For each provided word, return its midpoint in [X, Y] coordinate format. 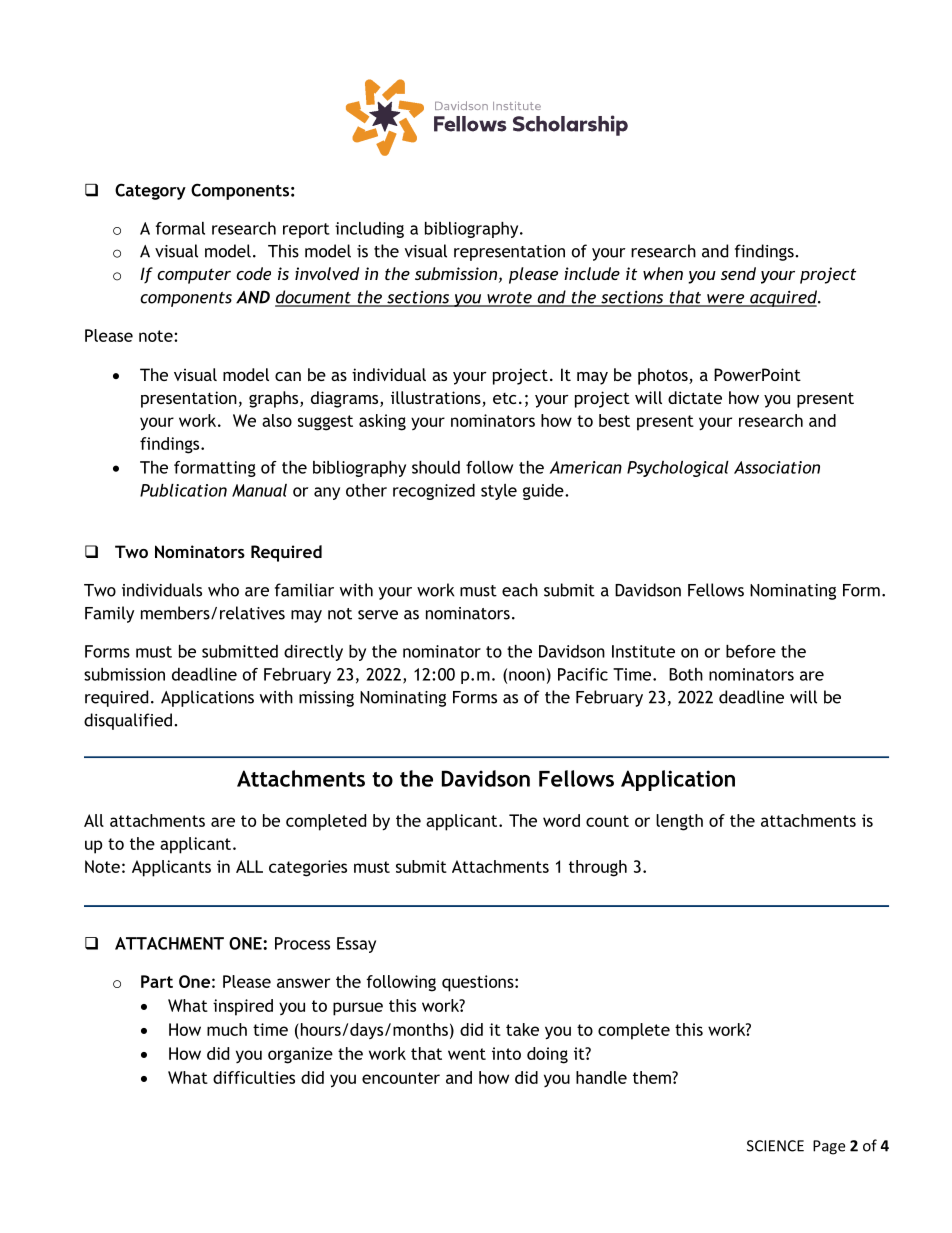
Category [150, 191]
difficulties [254, 1077]
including [369, 230]
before [751, 651]
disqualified [128, 721]
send [738, 273]
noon [527, 676]
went [467, 1054]
